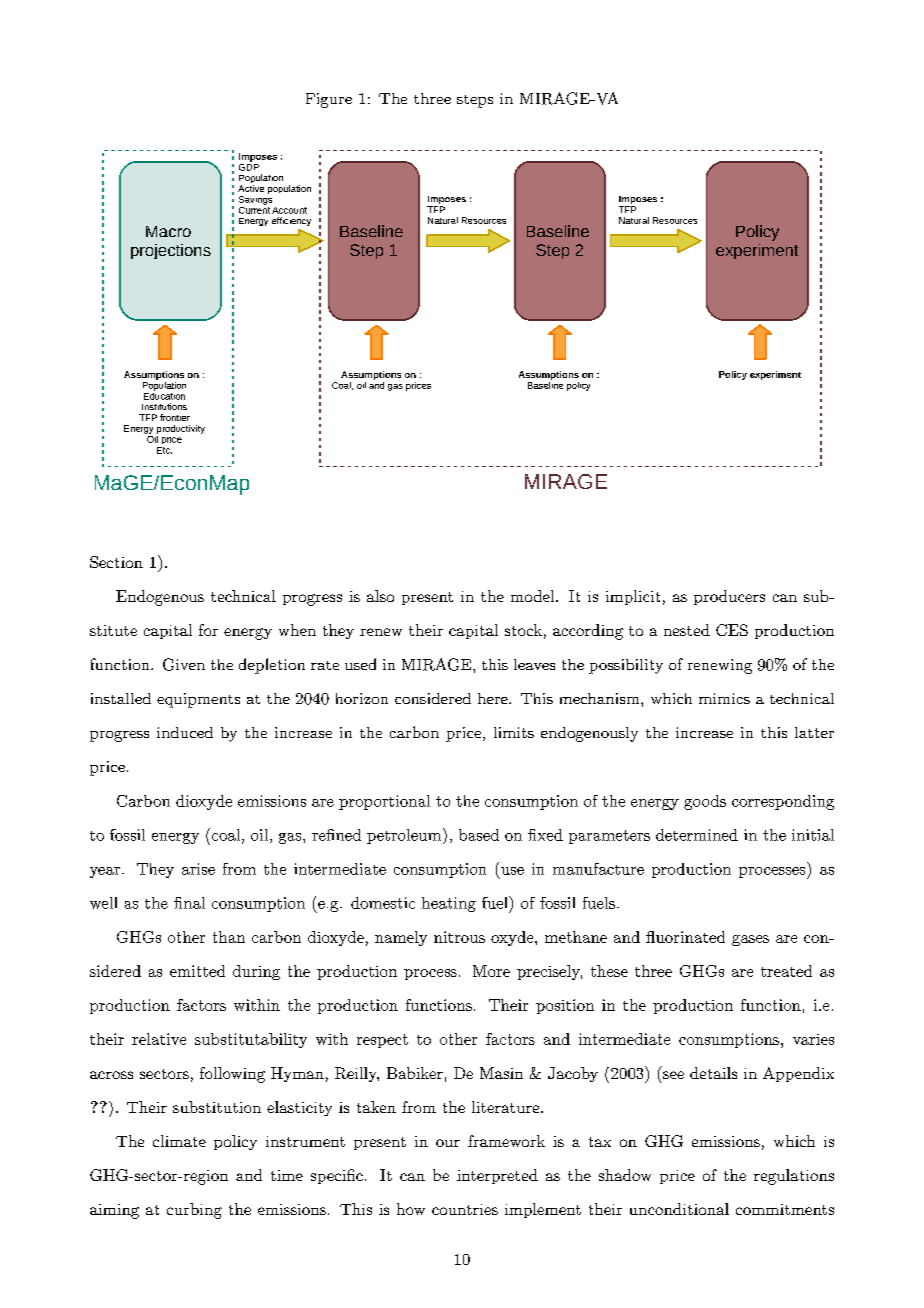 The height and width of the document is (1308, 924). Describe the element at coordinates (679, 1209) in the document. I see `unconditional` at that location.
